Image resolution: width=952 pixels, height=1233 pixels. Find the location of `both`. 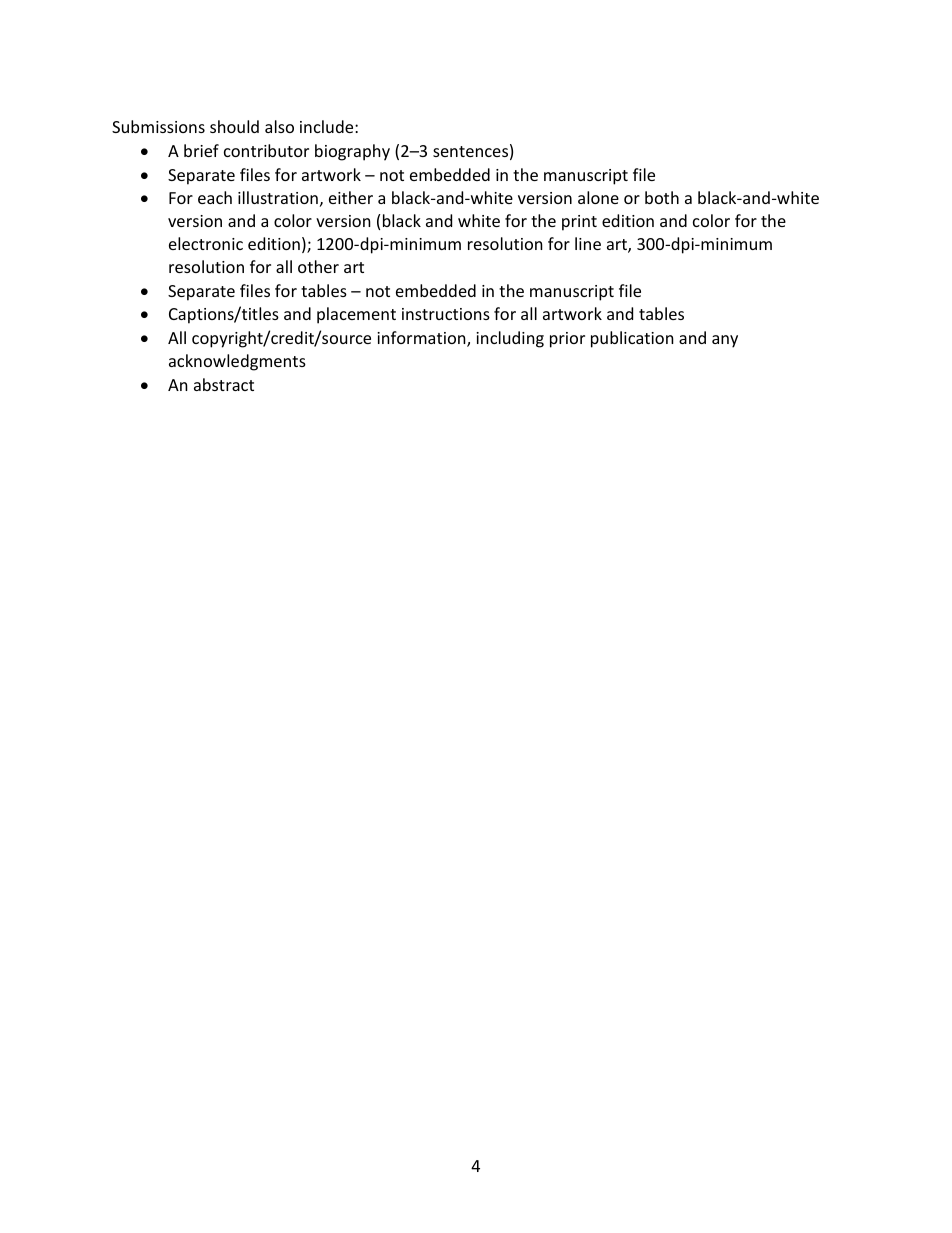

both is located at coordinates (662, 197).
